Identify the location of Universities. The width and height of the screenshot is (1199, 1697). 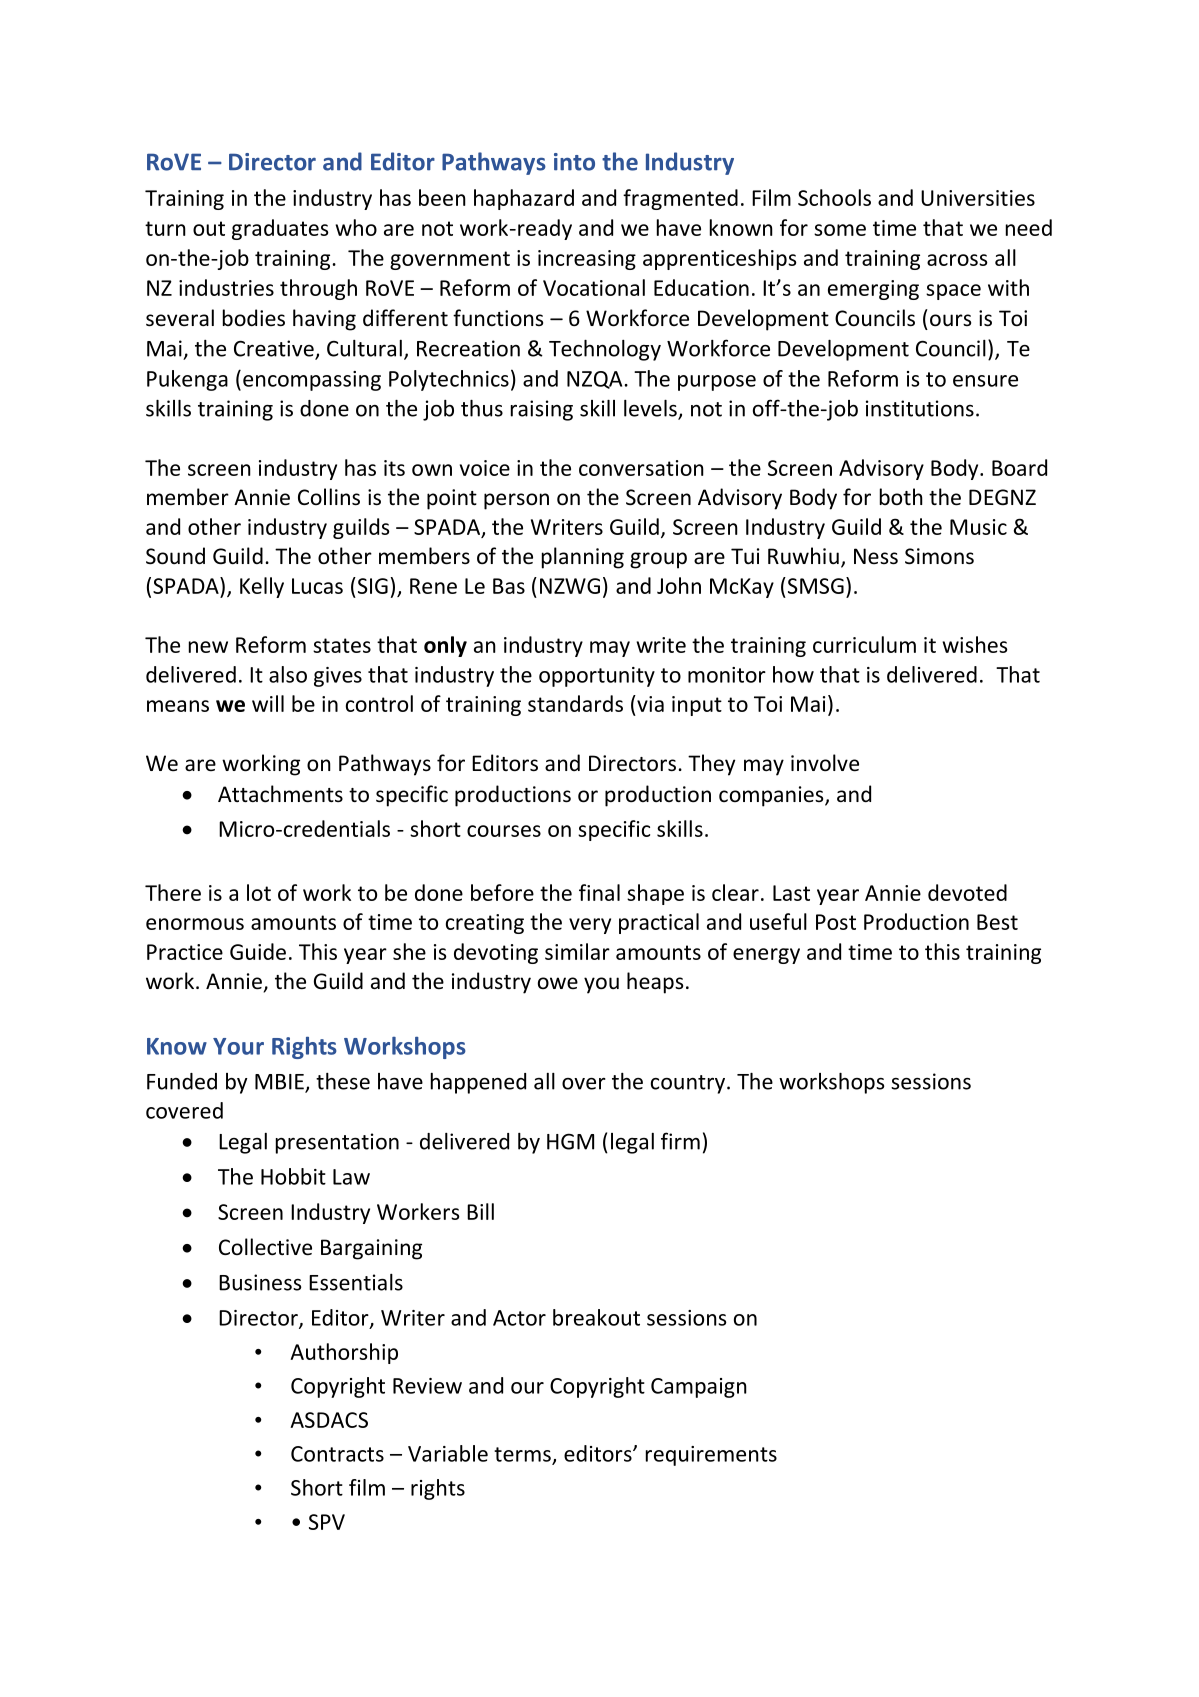
(978, 198).
